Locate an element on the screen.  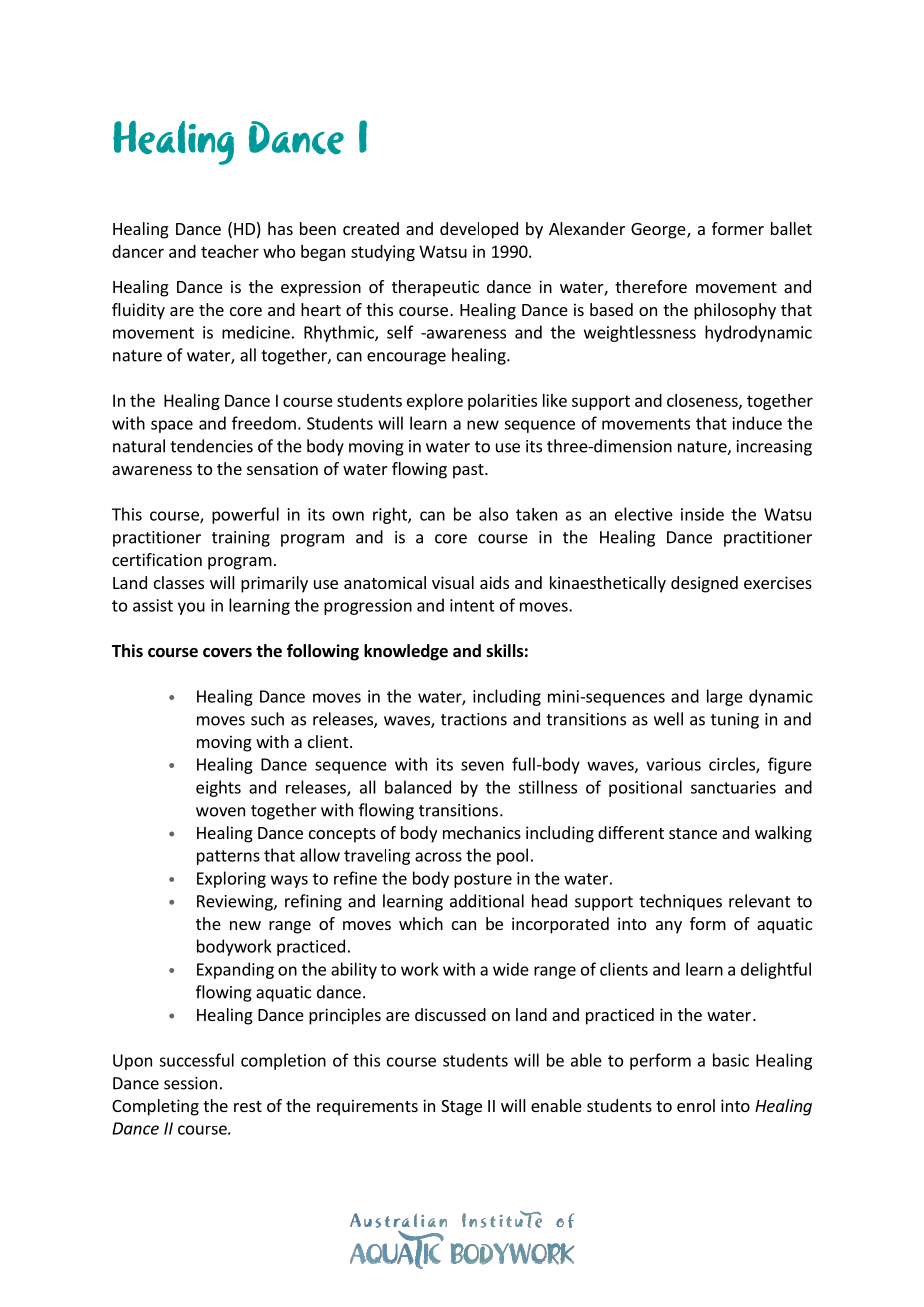
increasing is located at coordinates (774, 448).
